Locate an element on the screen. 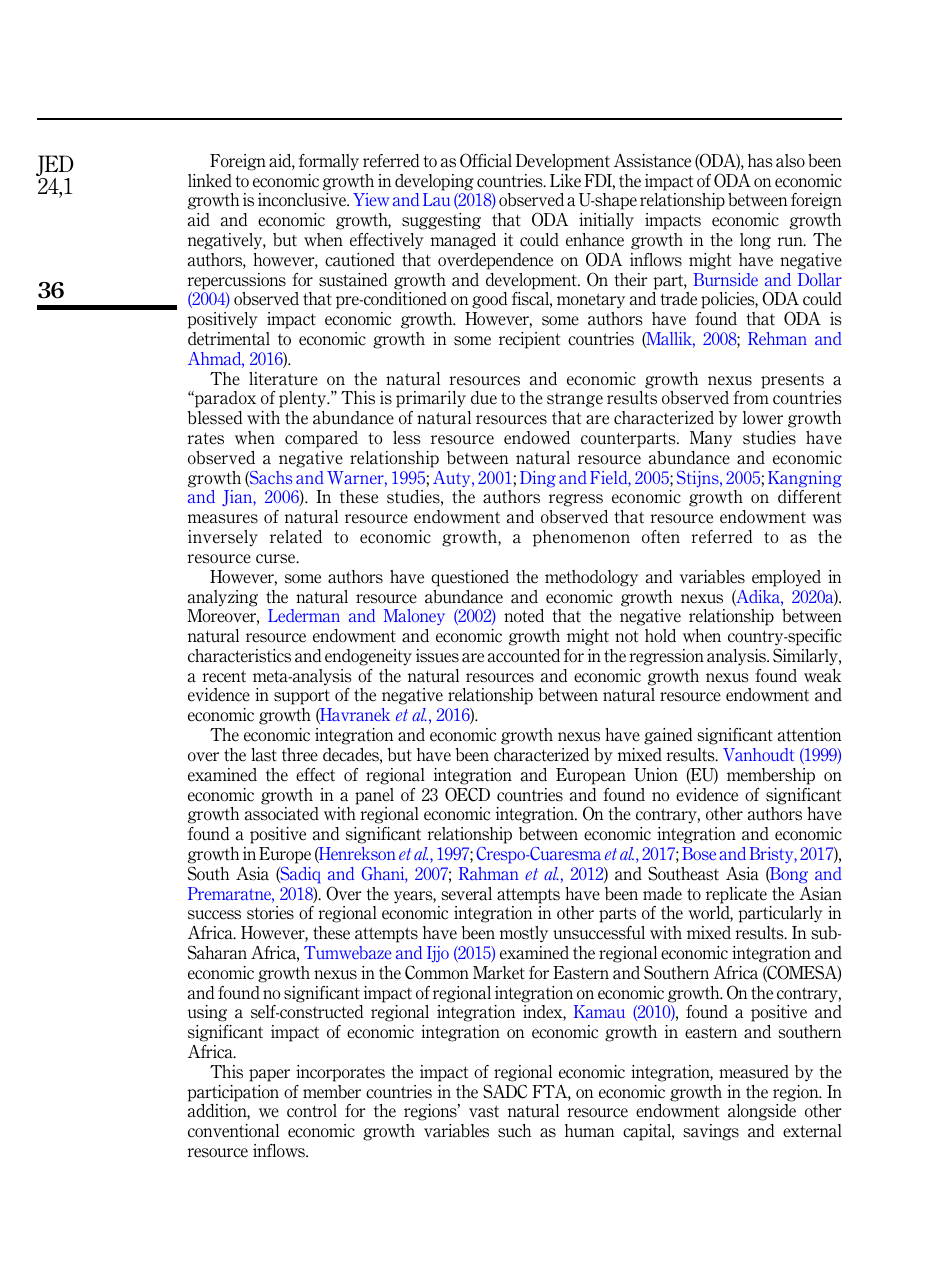 This screenshot has height=1288, width=933. Ding is located at coordinates (538, 479).
